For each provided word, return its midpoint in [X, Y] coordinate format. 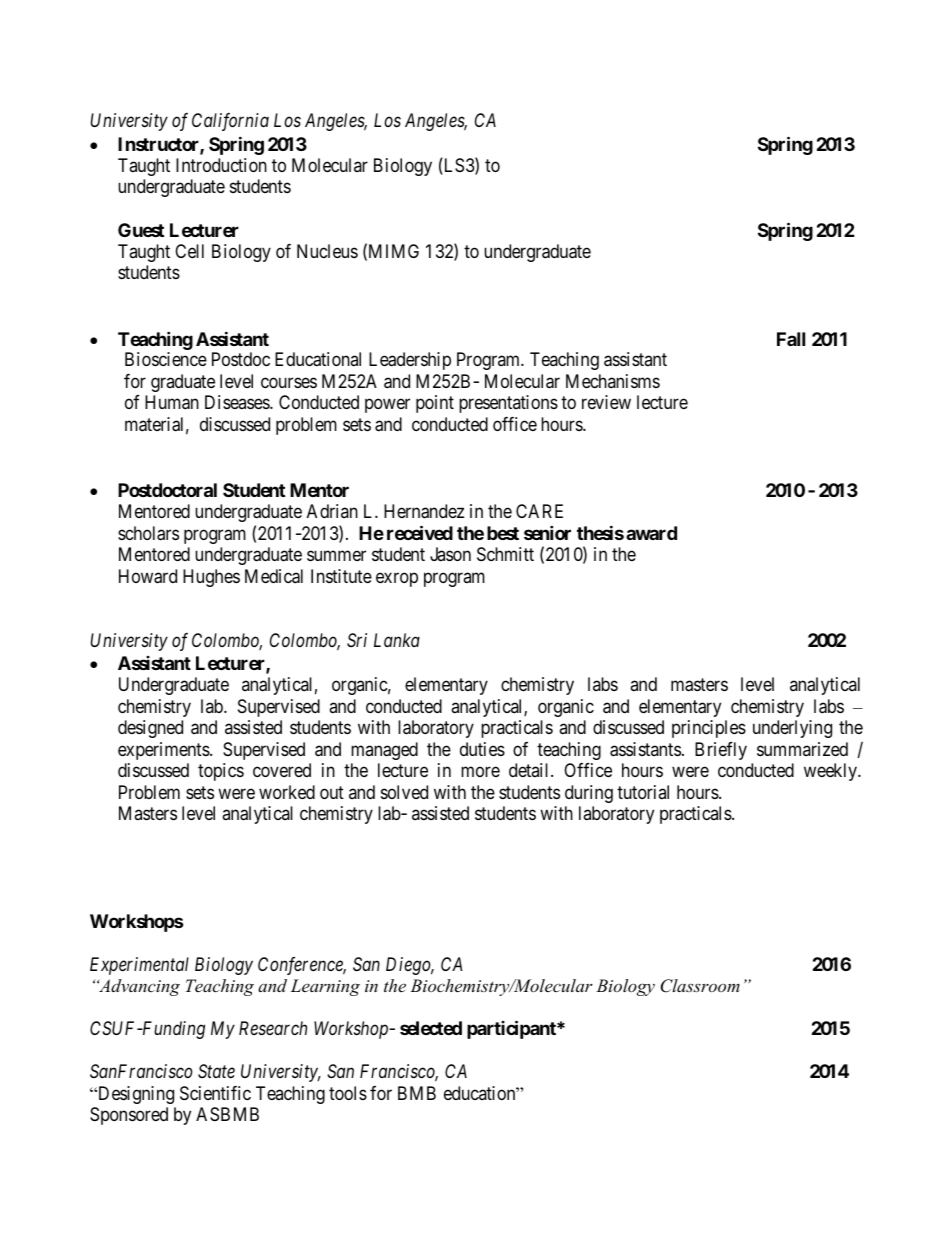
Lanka [397, 640]
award [651, 533]
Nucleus [327, 251]
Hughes [211, 578]
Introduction [221, 165]
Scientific [215, 1093]
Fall [791, 339]
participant [512, 1029]
